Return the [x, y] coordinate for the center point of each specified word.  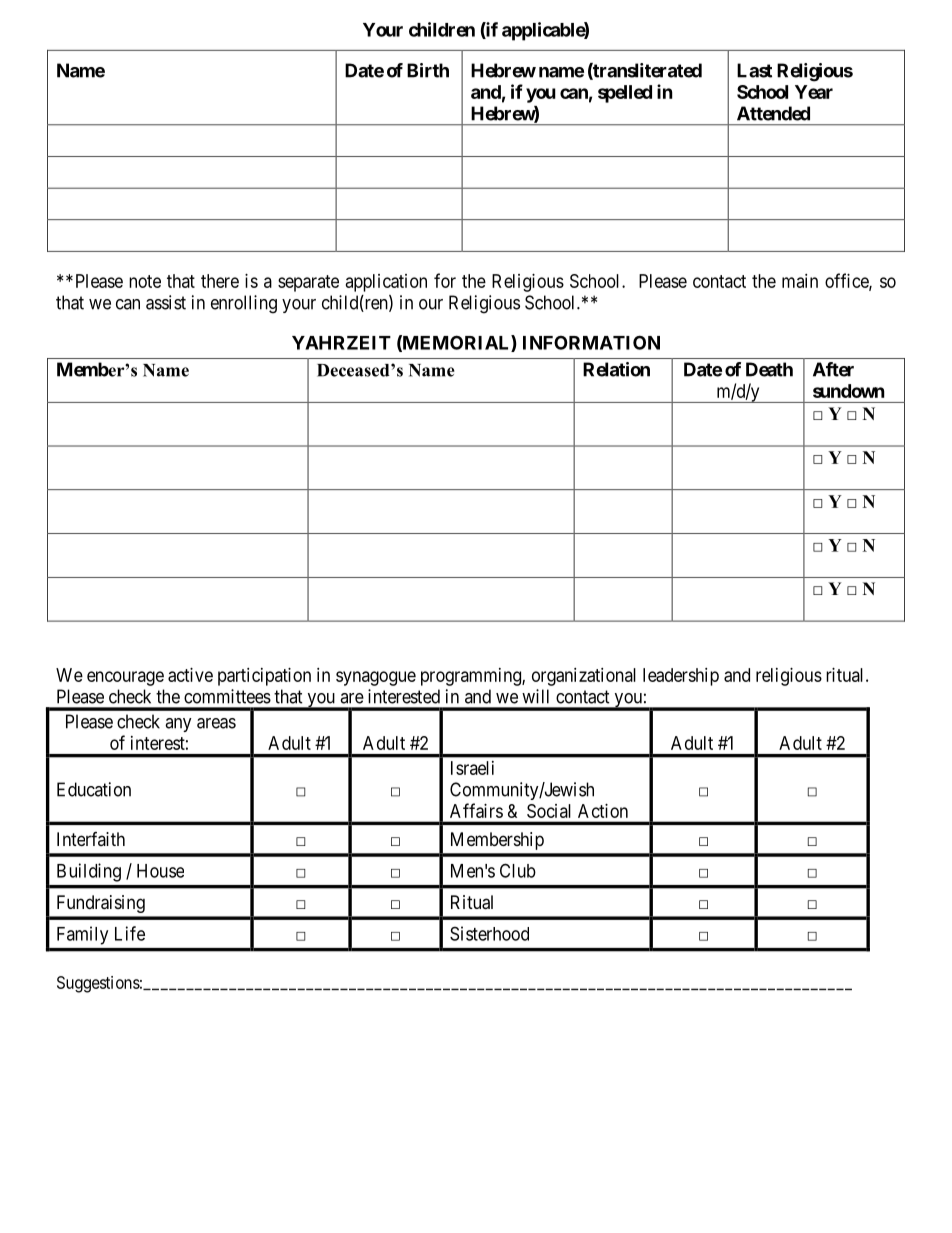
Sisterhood [489, 933]
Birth [428, 70]
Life [130, 933]
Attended [773, 113]
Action [603, 811]
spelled [625, 94]
